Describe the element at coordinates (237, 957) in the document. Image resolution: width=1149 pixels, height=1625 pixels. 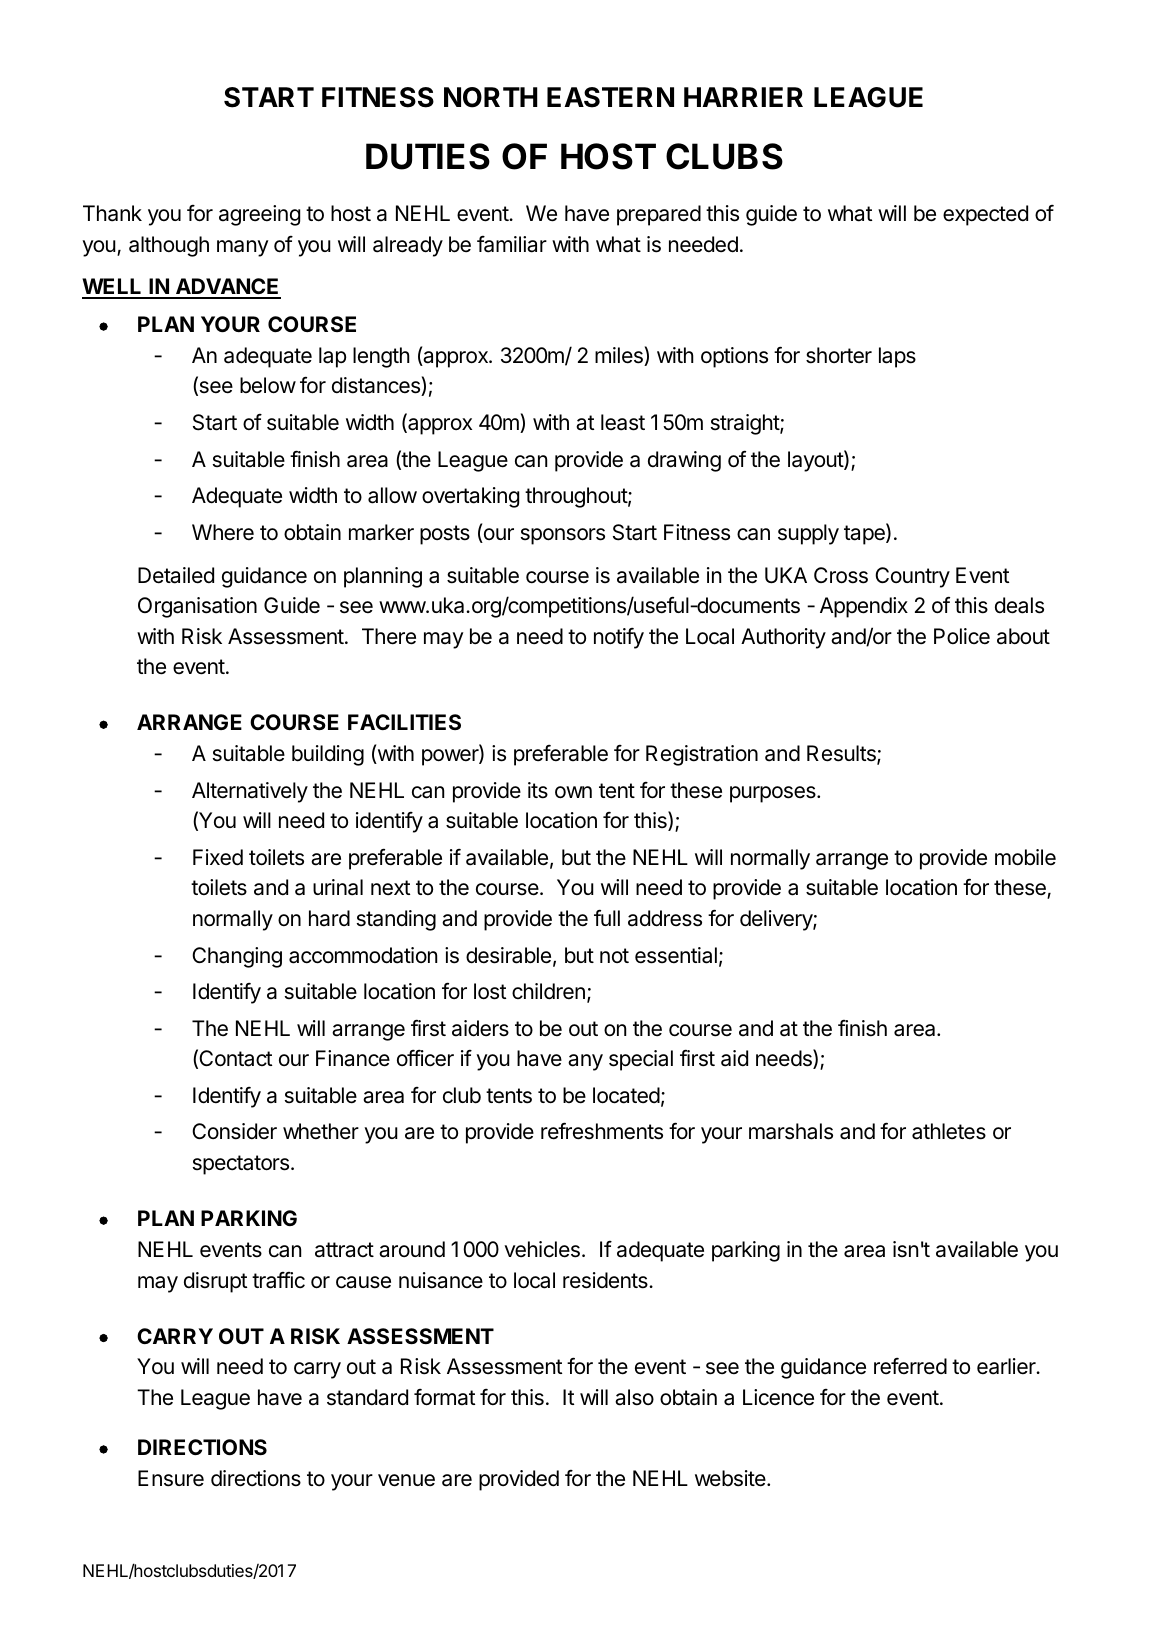
I see `Changing` at that location.
